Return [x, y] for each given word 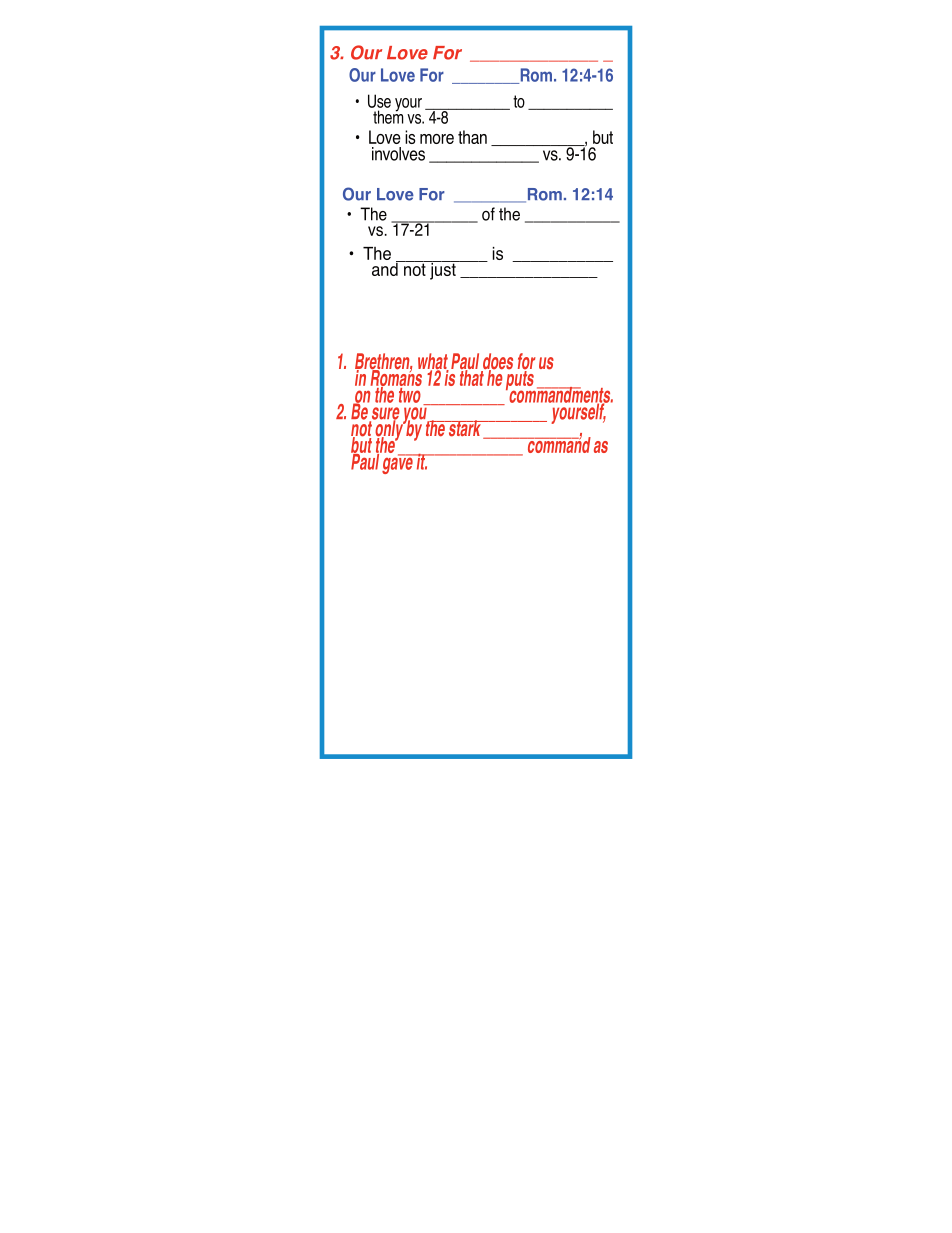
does [497, 362]
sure [384, 414]
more [437, 139]
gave [398, 464]
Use [379, 101]
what [433, 362]
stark [465, 429]
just [443, 270]
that [473, 376]
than [472, 137]
